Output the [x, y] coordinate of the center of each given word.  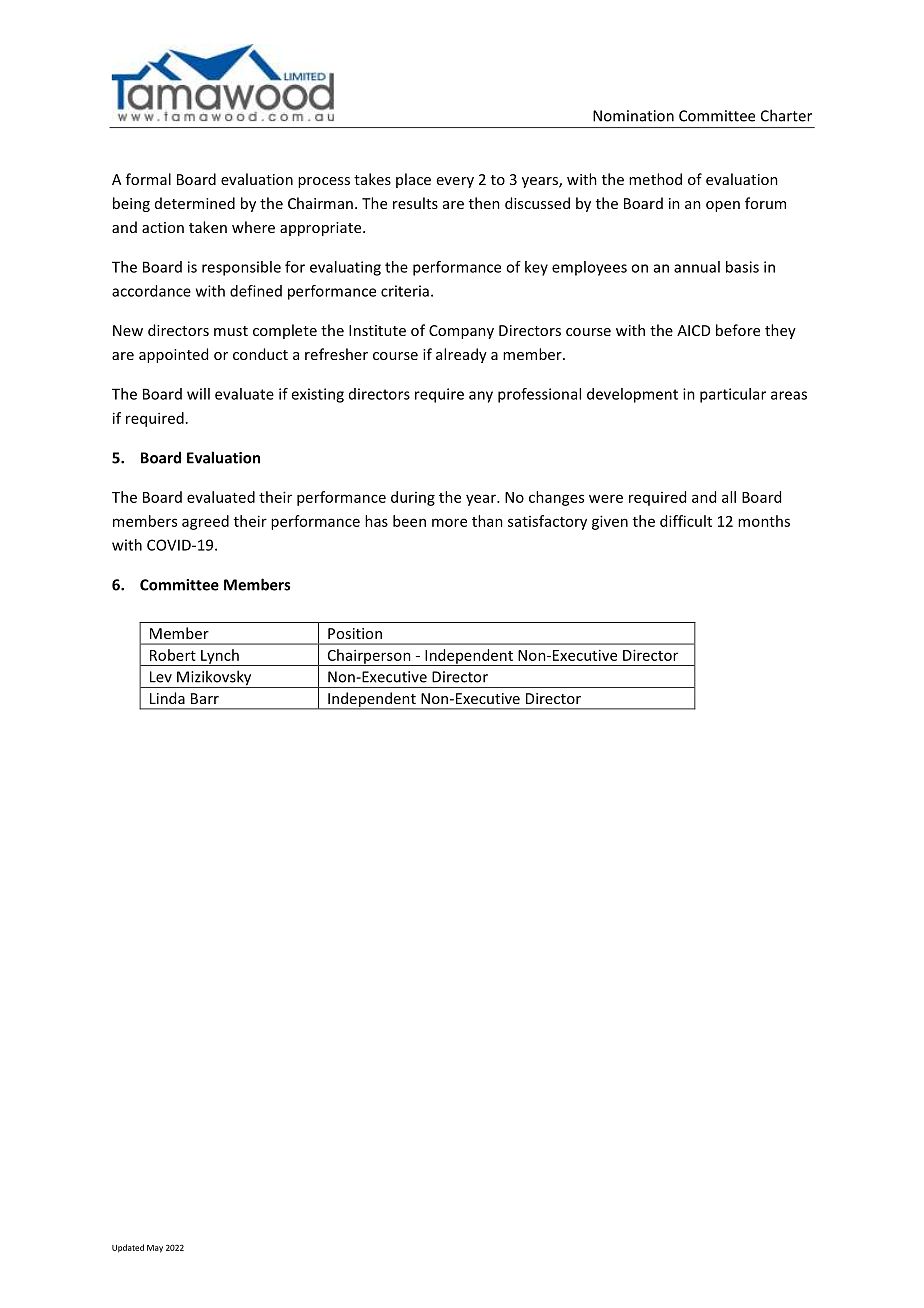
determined [195, 203]
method [655, 179]
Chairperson [369, 657]
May [155, 1249]
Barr [205, 698]
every [455, 182]
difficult [686, 521]
